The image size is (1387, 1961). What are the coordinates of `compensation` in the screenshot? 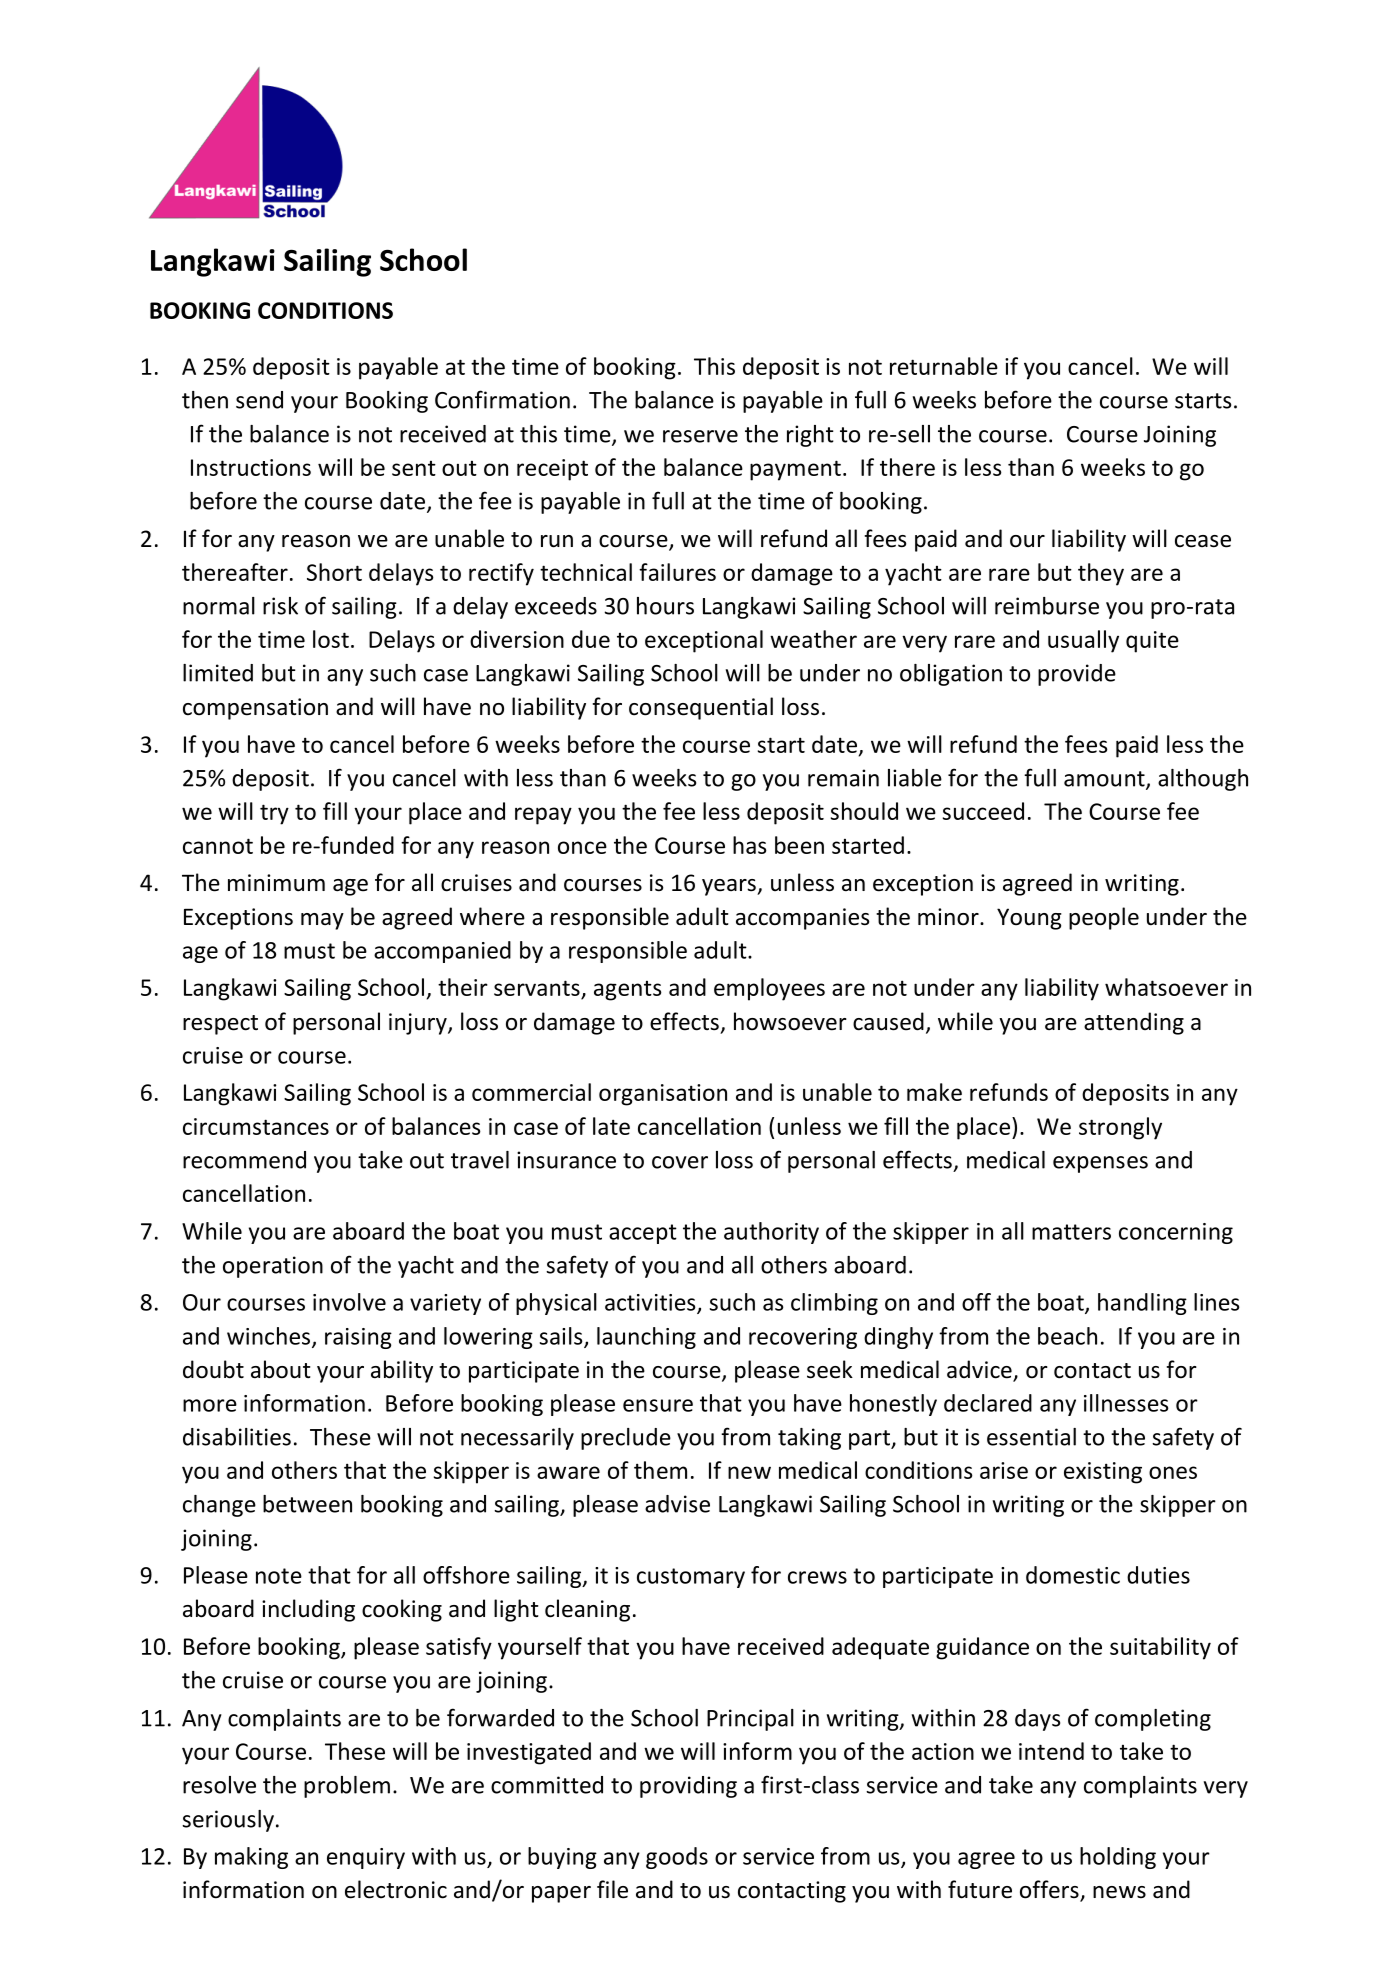 It's located at (255, 709).
